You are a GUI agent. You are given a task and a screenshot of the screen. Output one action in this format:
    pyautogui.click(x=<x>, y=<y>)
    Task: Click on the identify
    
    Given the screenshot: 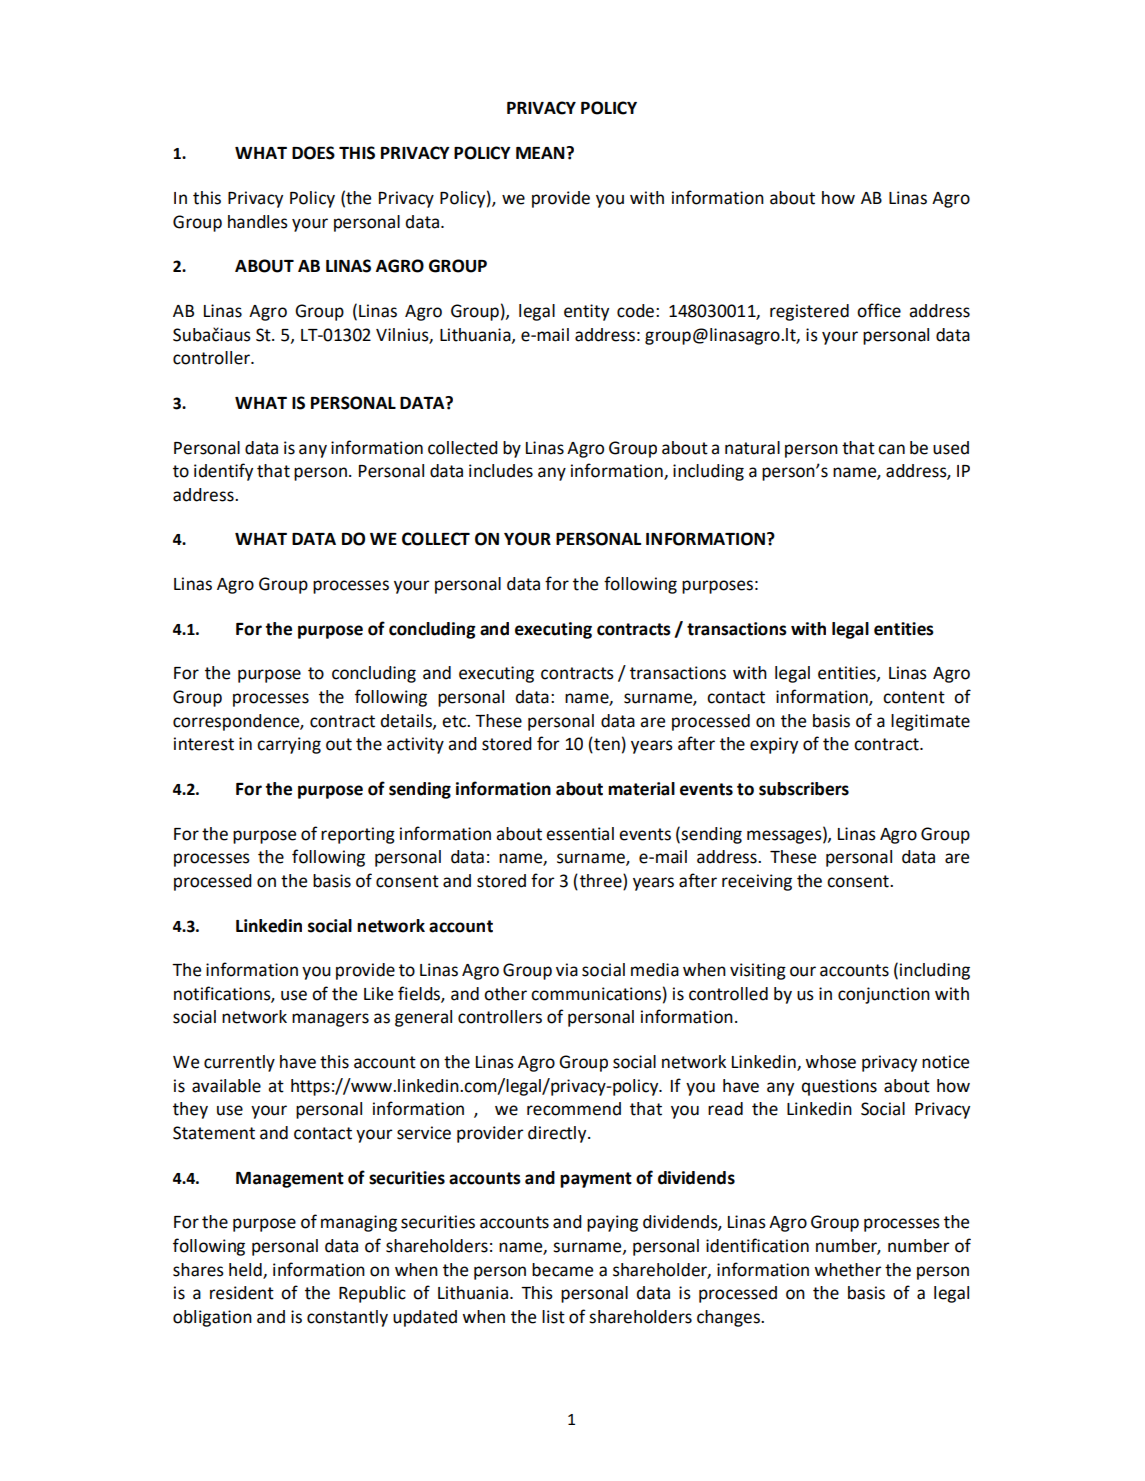 What is the action you would take?
    pyautogui.click(x=223, y=472)
